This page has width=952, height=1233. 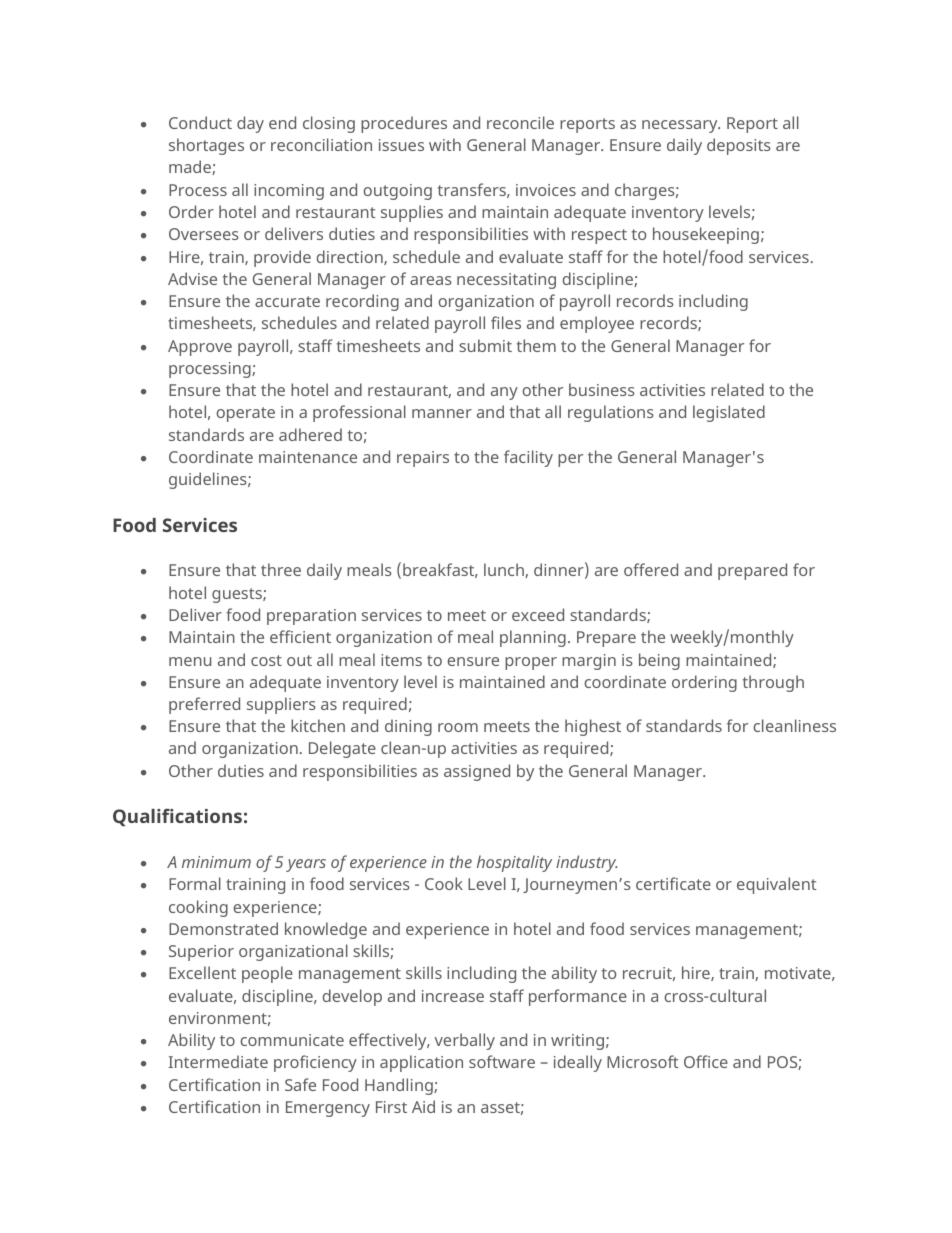 What do you see at coordinates (218, 1061) in the page?
I see `Intermediate` at bounding box center [218, 1061].
